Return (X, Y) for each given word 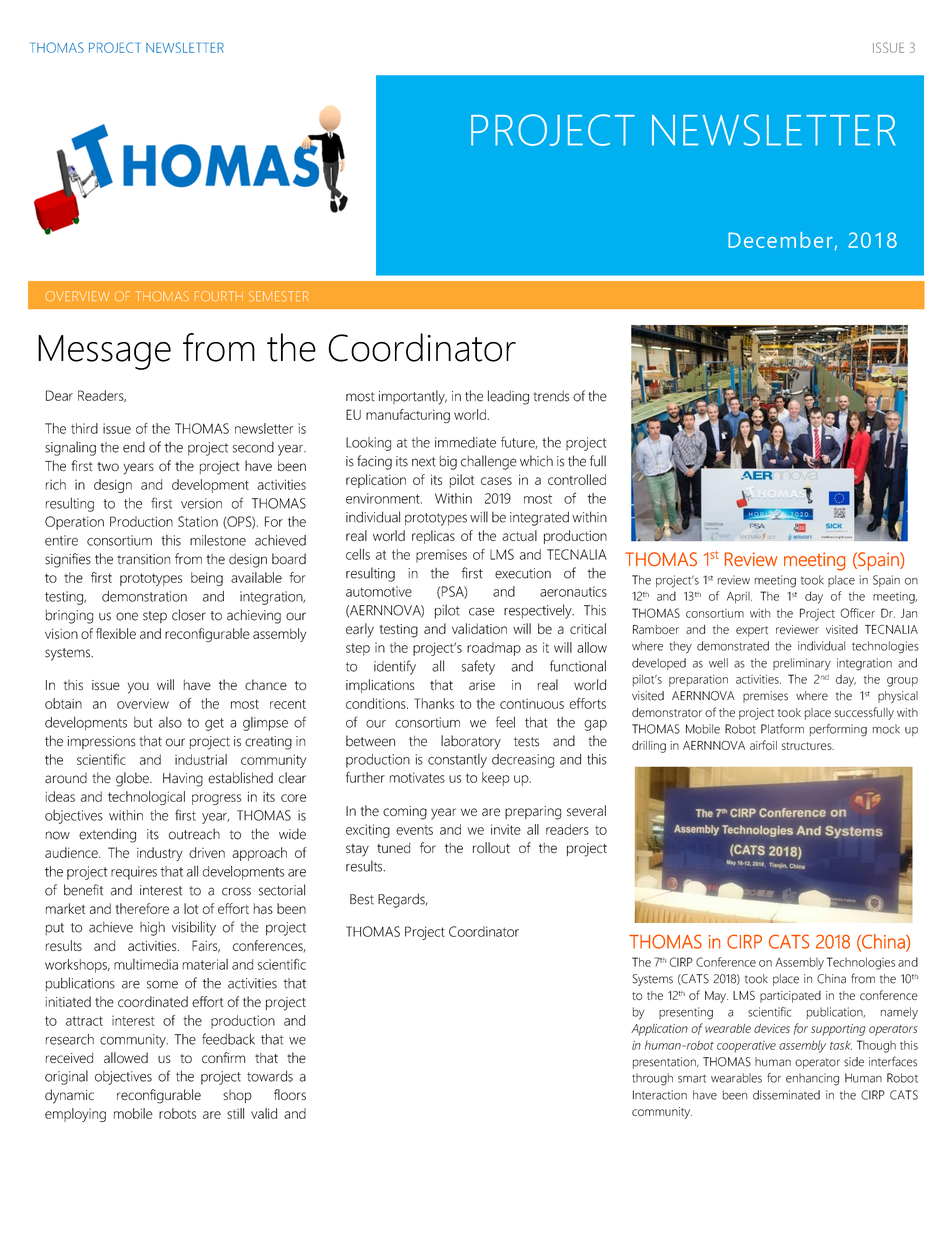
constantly (457, 761)
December (780, 240)
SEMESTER (279, 296)
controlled (577, 479)
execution (523, 573)
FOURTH (219, 296)
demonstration (144, 596)
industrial (201, 759)
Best (362, 899)
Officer (858, 613)
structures (808, 746)
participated (790, 997)
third (84, 428)
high (152, 928)
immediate (465, 442)
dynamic (69, 1096)
